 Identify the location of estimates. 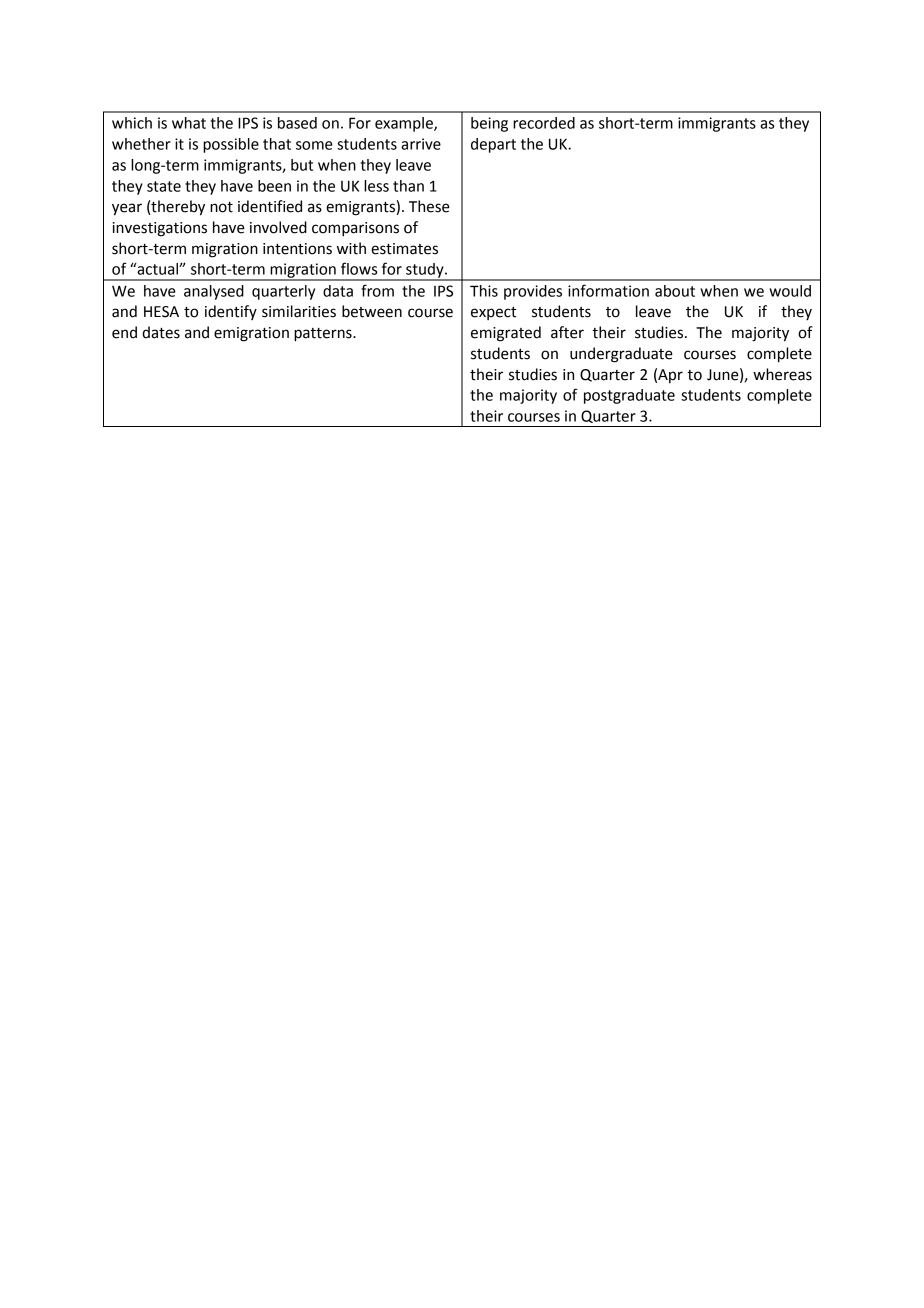
(404, 249).
